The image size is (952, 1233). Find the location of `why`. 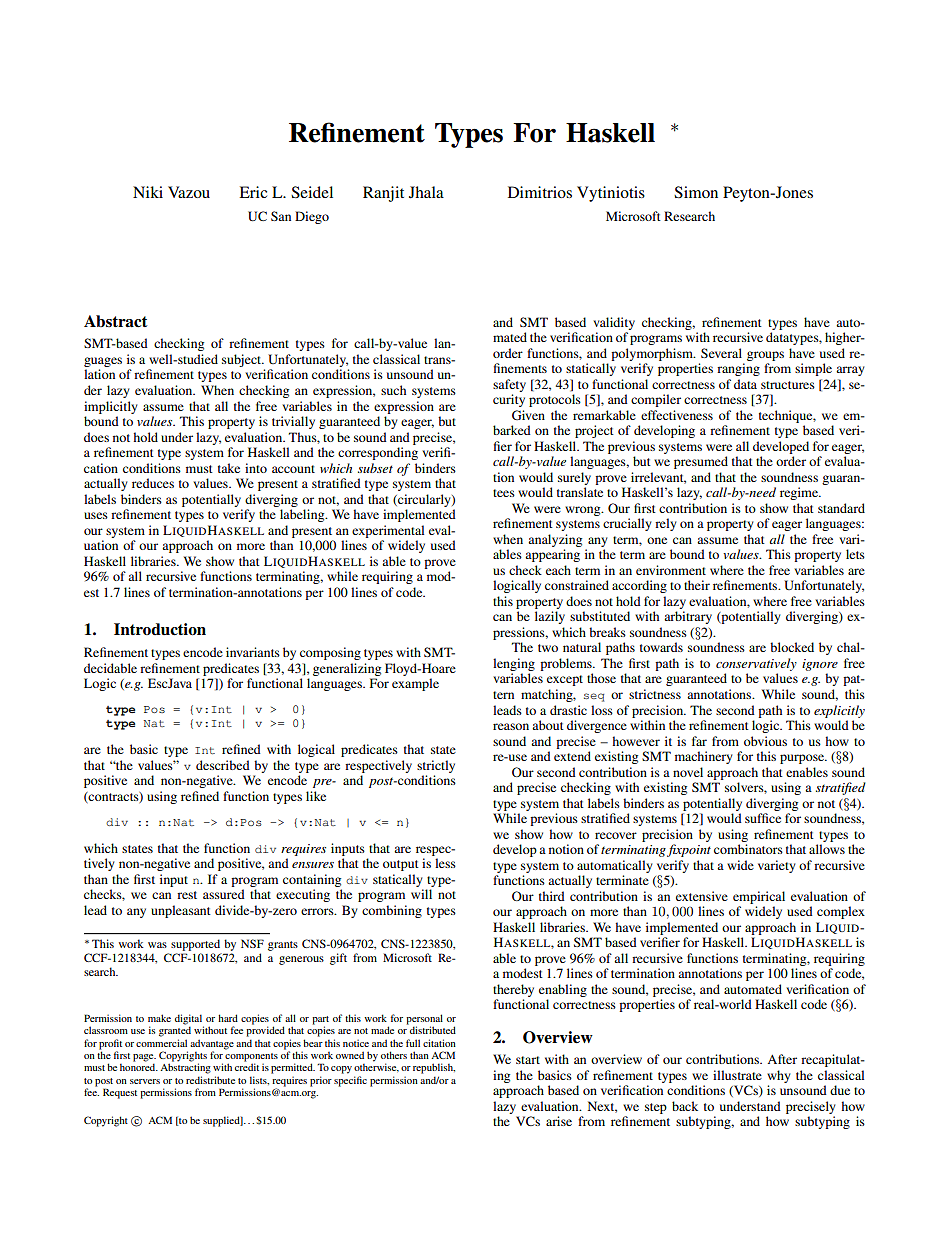

why is located at coordinates (779, 1076).
